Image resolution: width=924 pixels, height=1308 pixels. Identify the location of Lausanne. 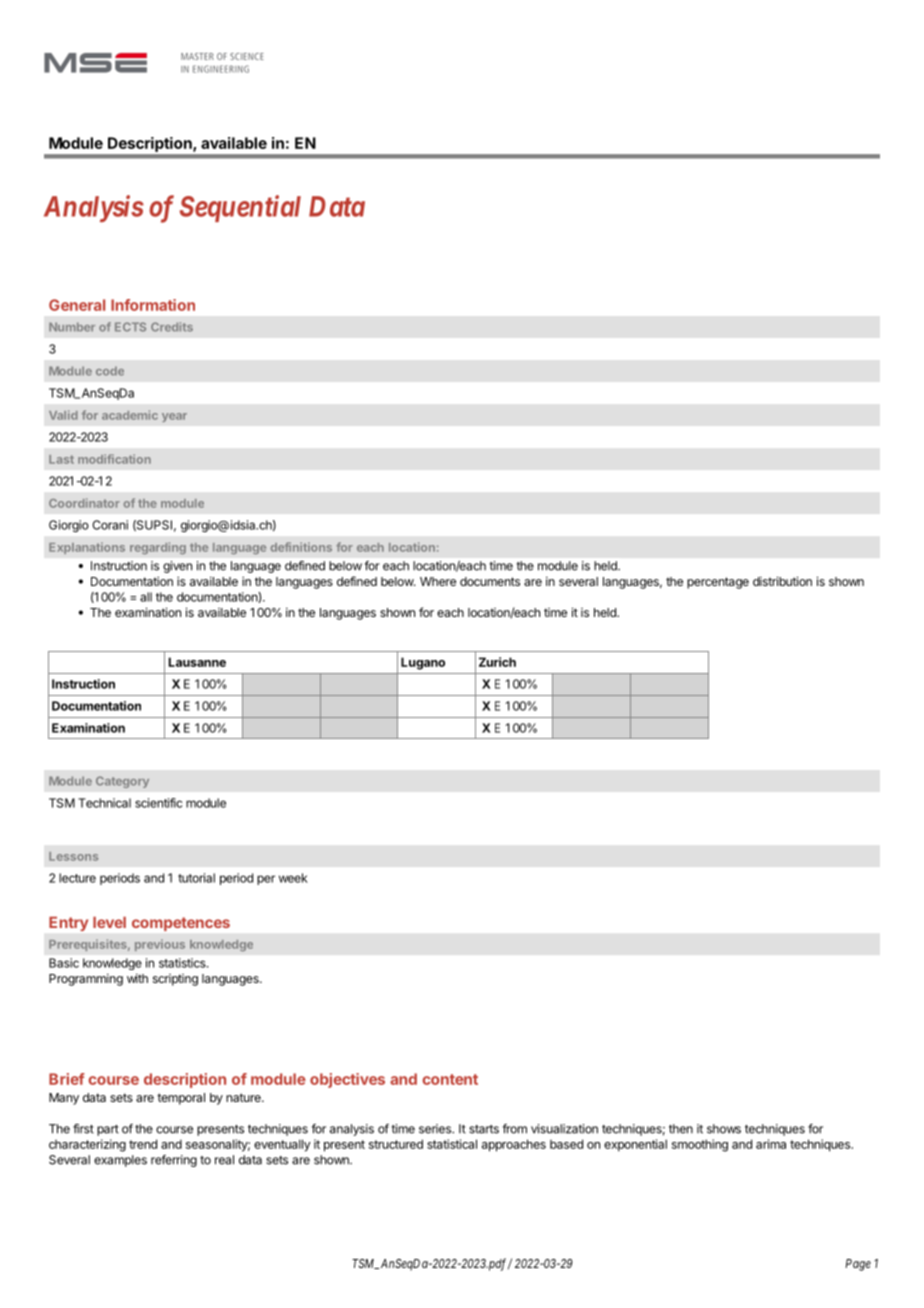
(197, 662).
